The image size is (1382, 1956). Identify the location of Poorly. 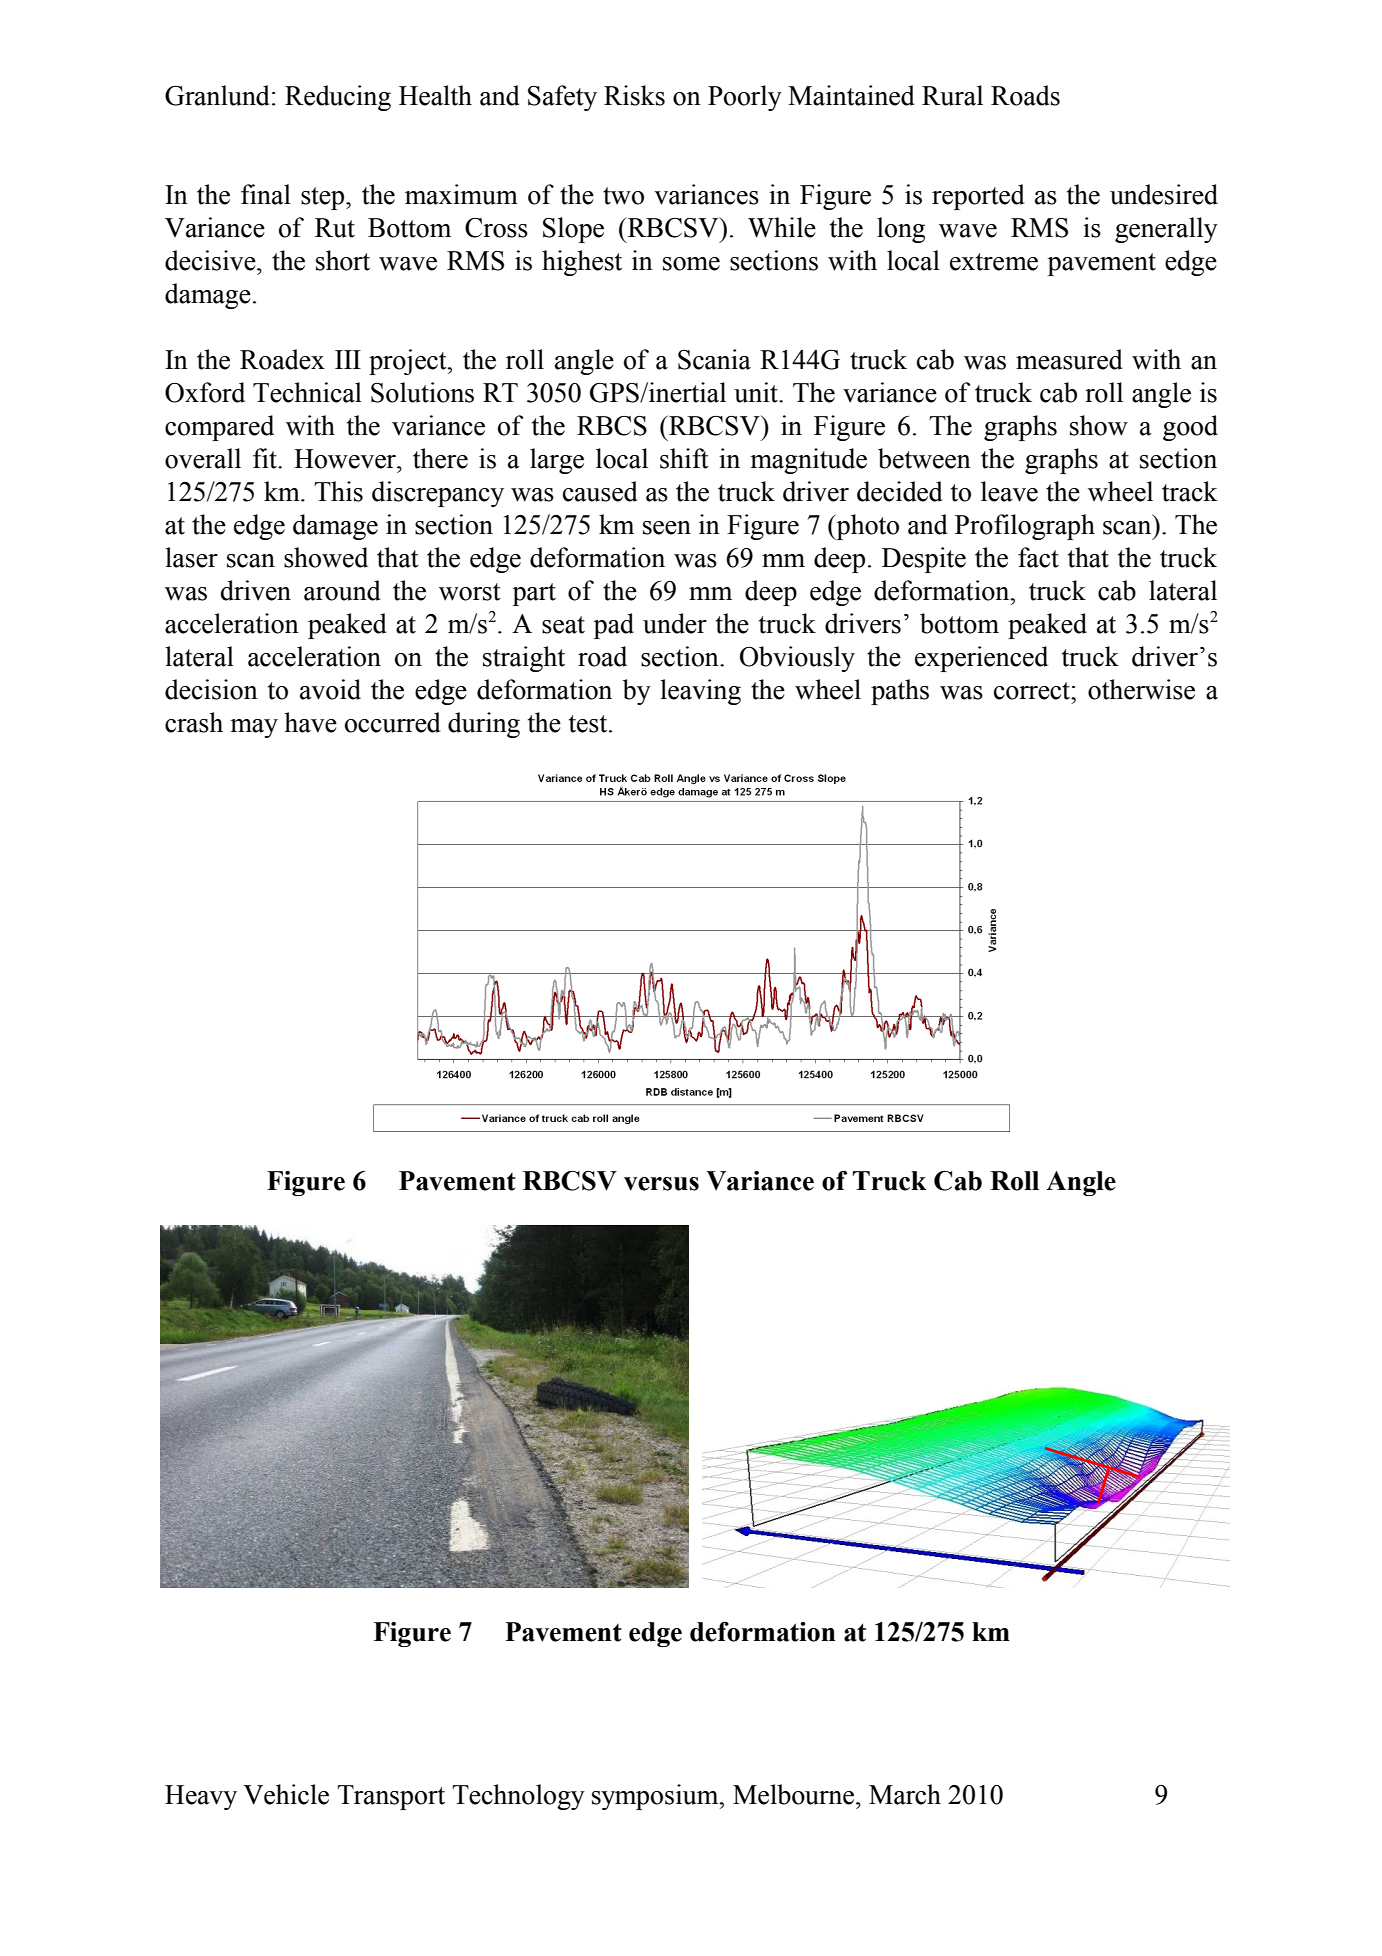
(745, 98).
